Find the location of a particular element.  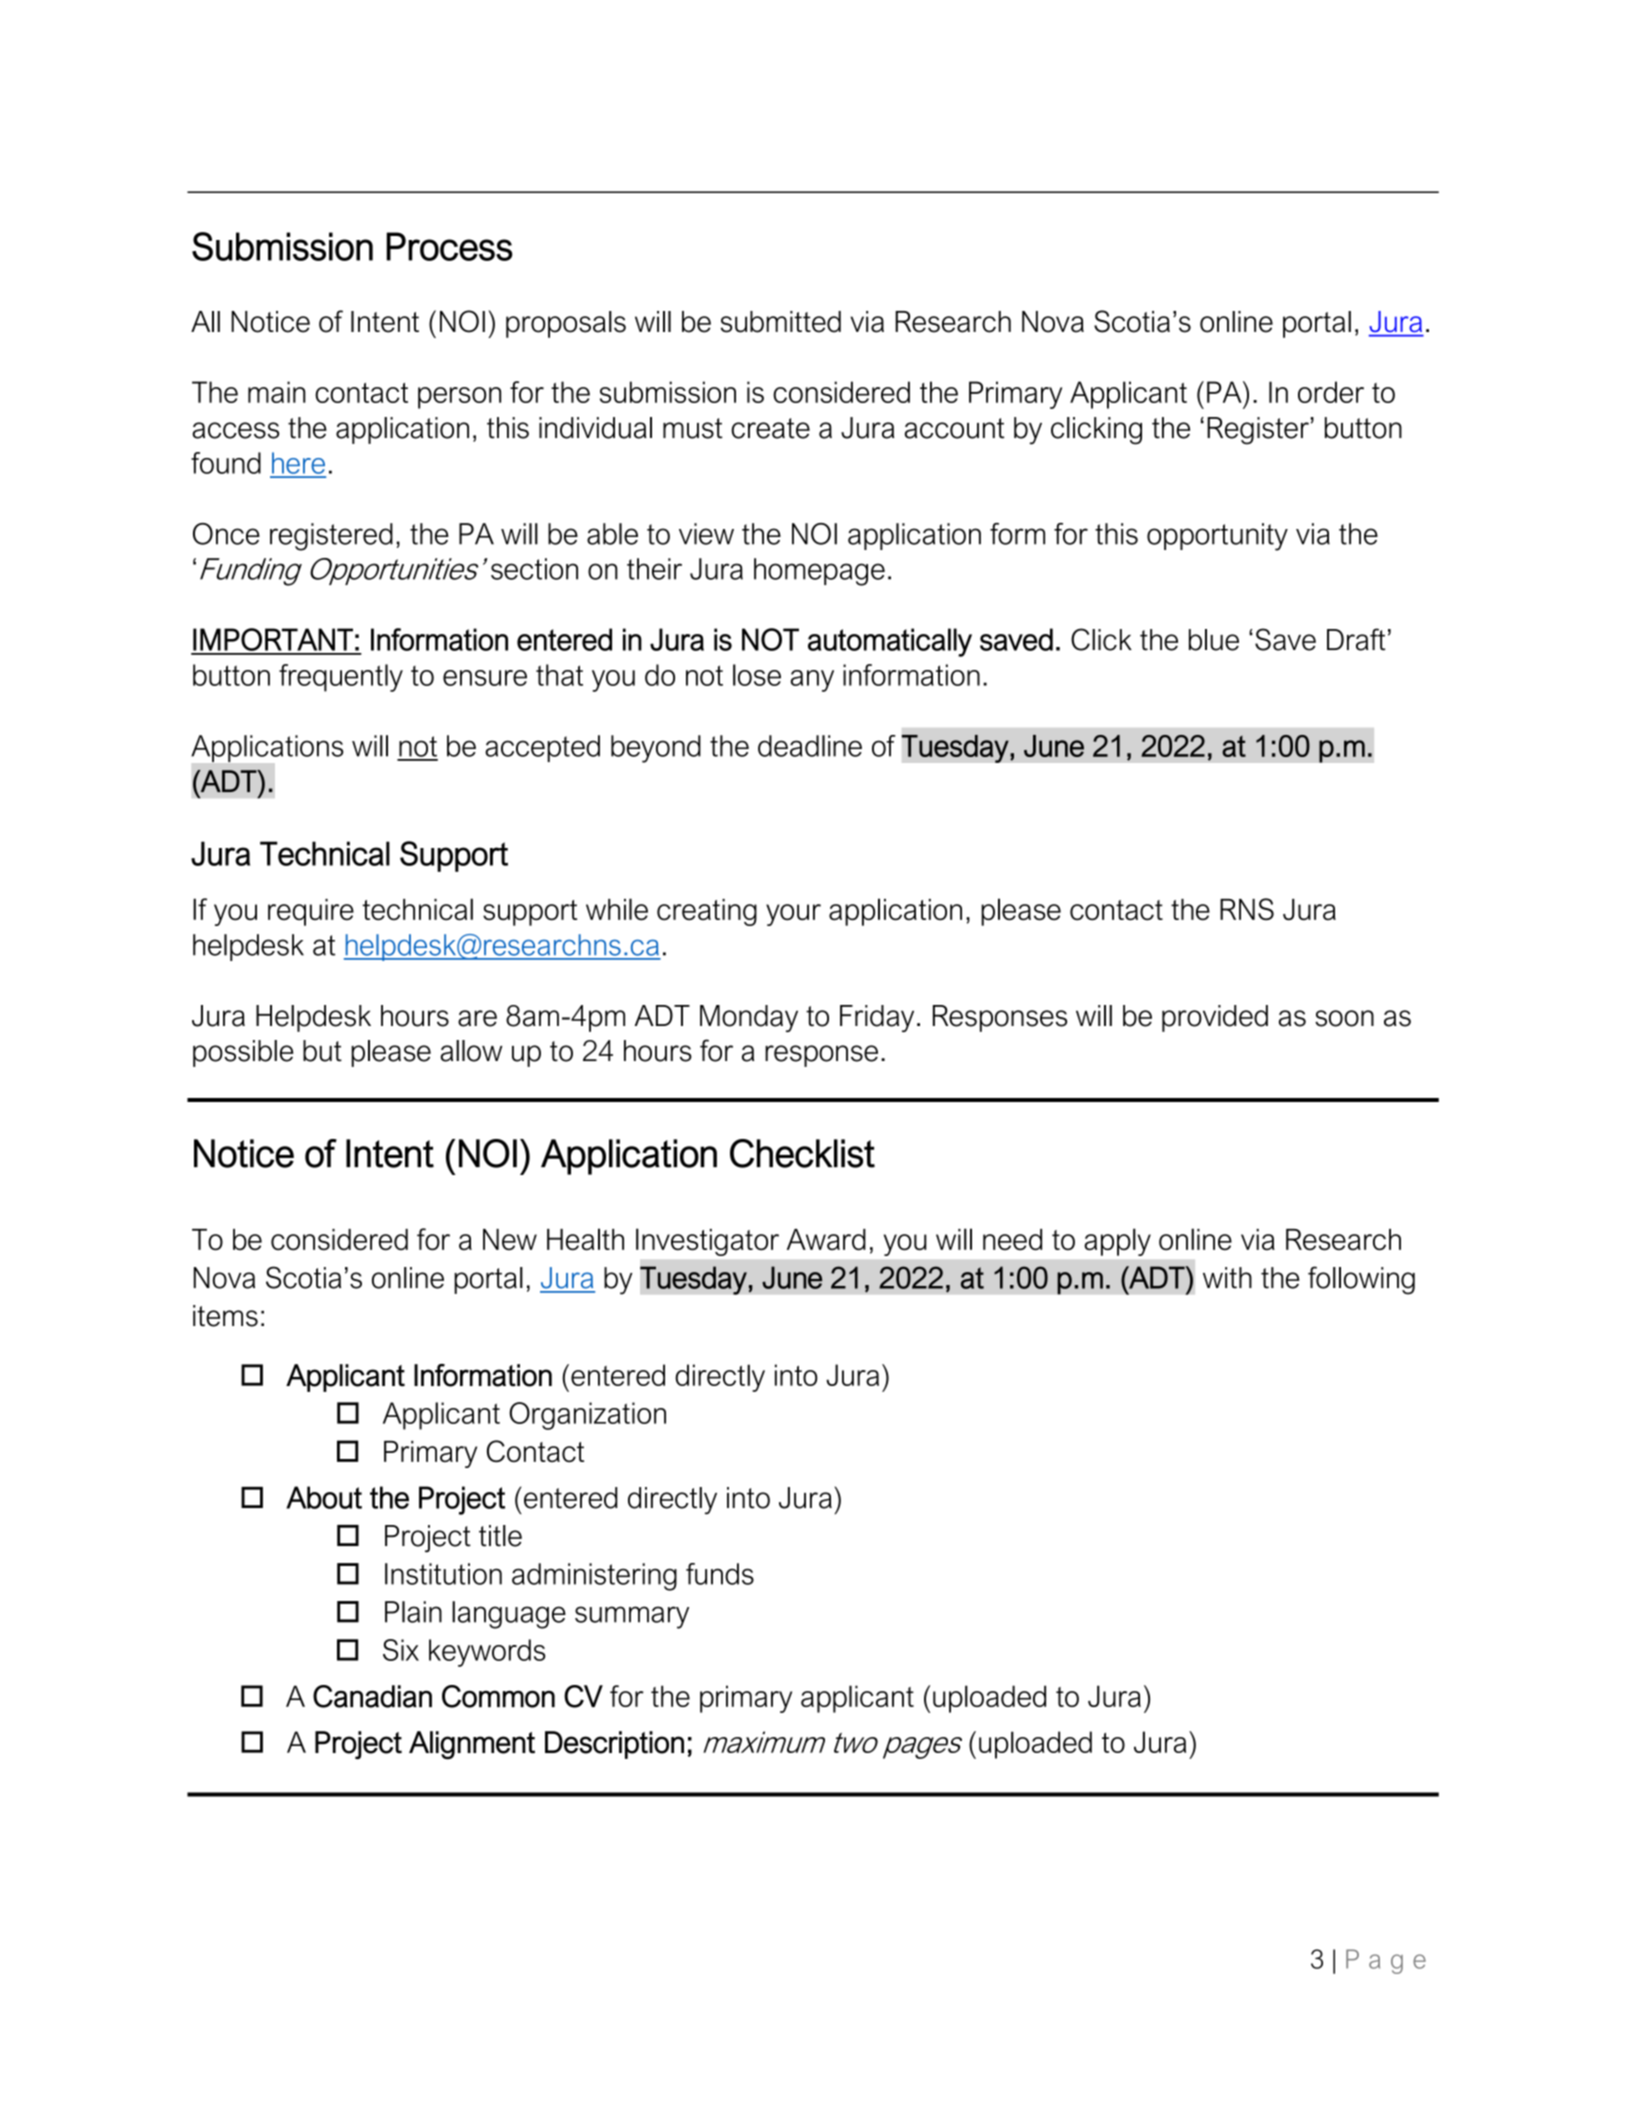

New is located at coordinates (510, 1239).
